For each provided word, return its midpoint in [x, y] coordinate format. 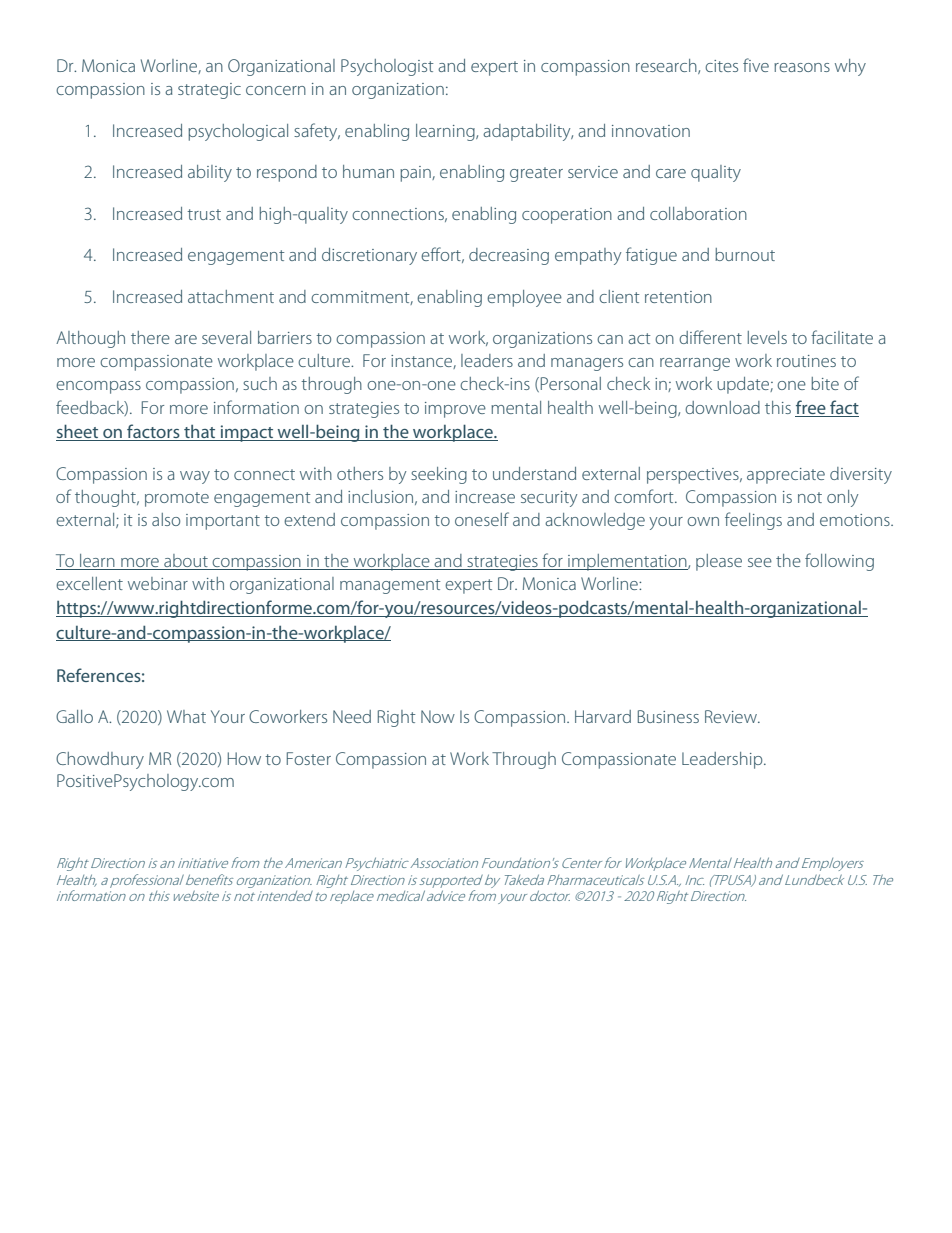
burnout [745, 254]
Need [352, 716]
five [756, 65]
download [722, 407]
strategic [209, 91]
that [200, 433]
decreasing [509, 256]
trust [204, 214]
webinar [158, 583]
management [390, 586]
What [186, 716]
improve [455, 410]
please [719, 562]
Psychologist [387, 67]
